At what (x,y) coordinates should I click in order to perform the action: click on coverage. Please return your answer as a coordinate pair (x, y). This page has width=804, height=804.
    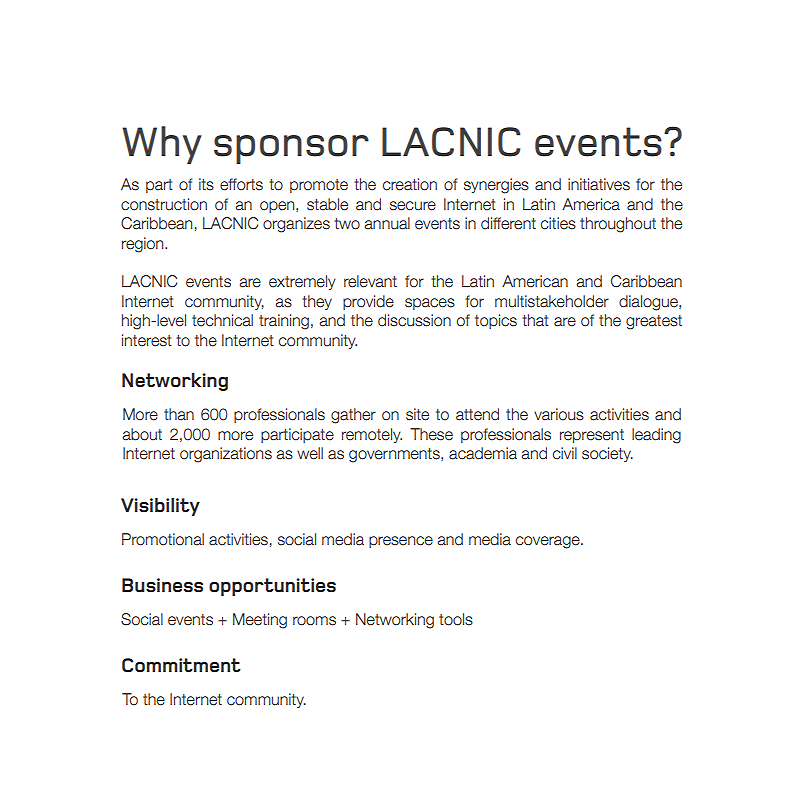
    Looking at the image, I should click on (549, 542).
